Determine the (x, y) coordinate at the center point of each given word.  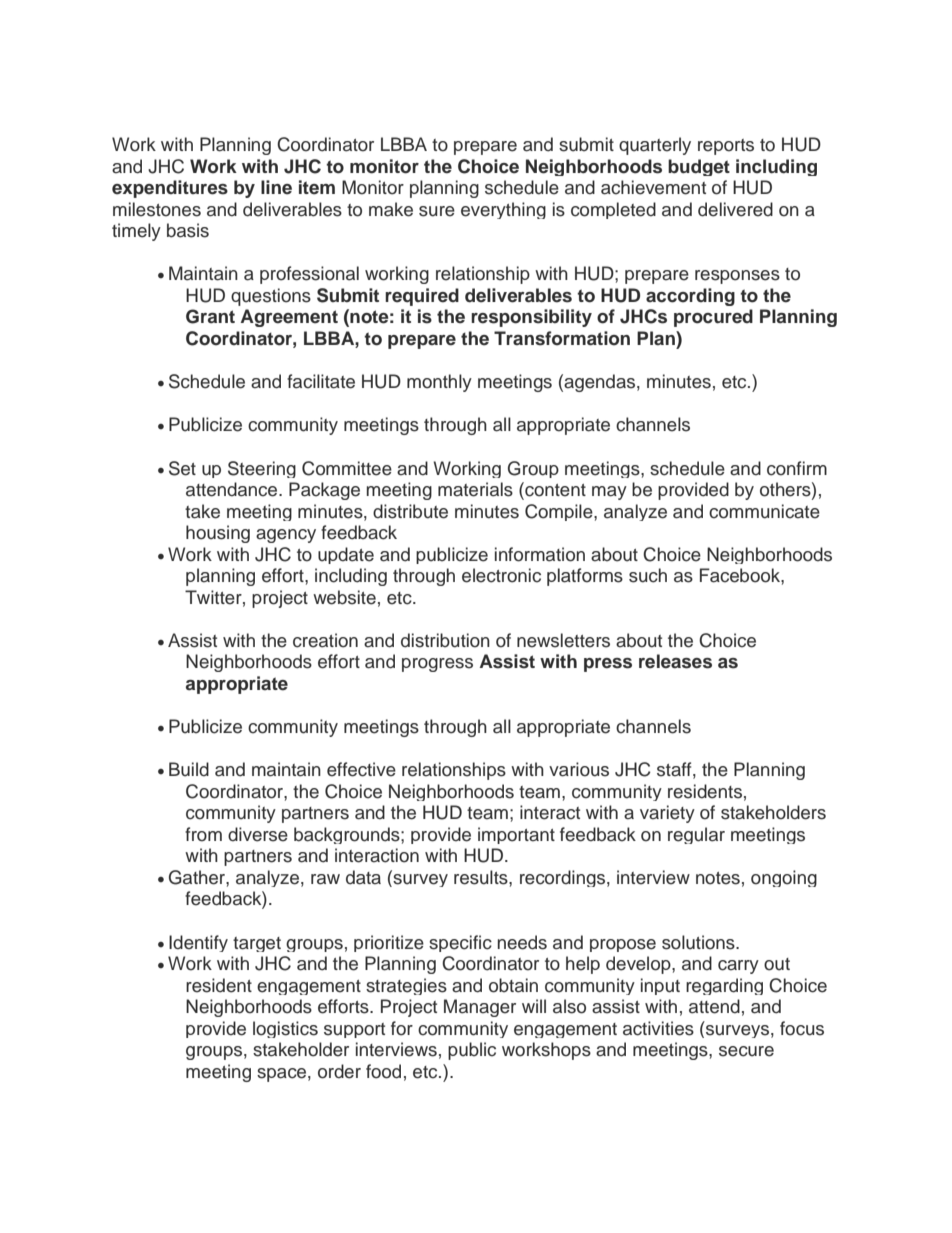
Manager (480, 1008)
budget (699, 167)
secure (746, 1051)
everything (503, 210)
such (648, 575)
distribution (445, 640)
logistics (285, 1029)
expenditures (170, 189)
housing (218, 534)
